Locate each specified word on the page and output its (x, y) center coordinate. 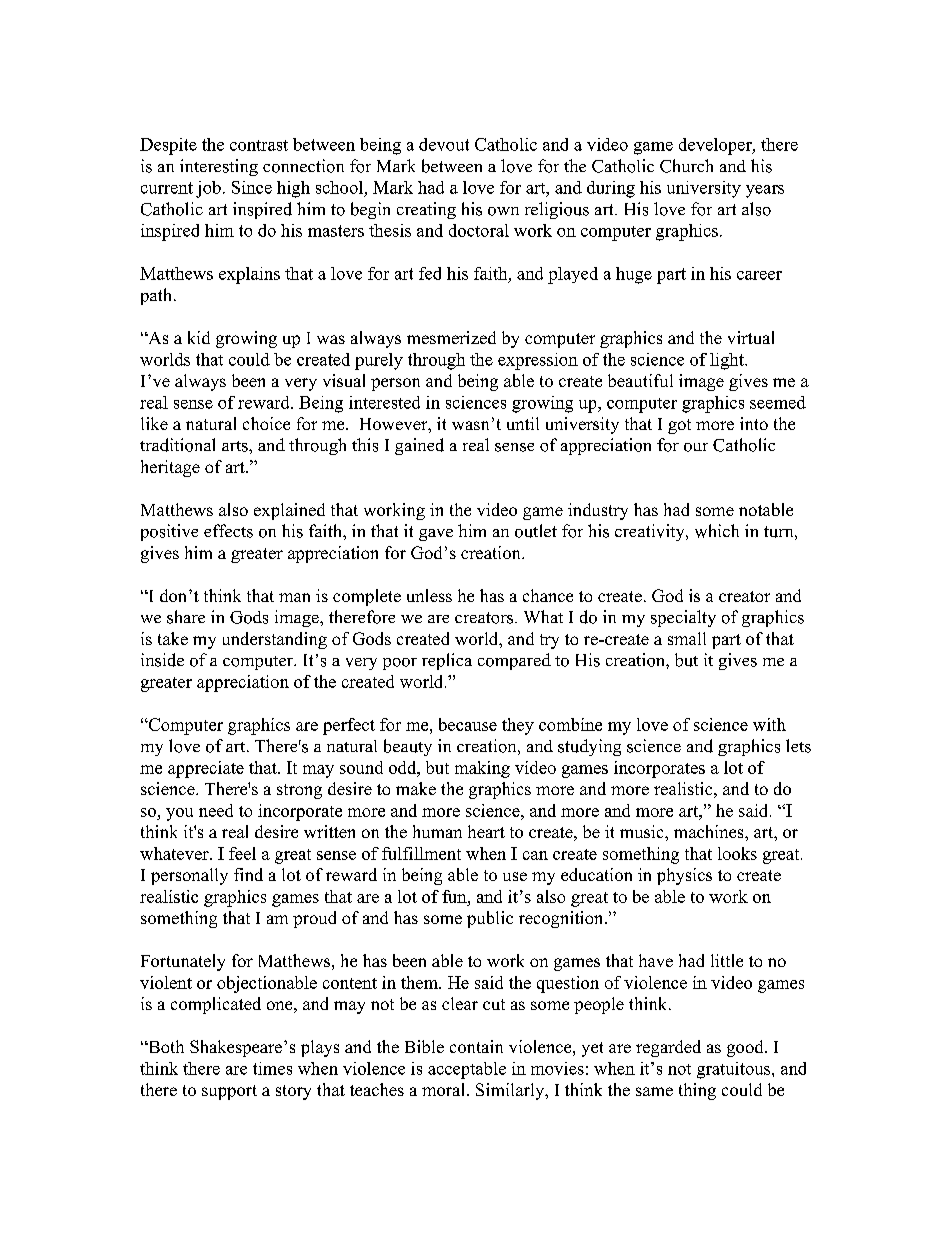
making (482, 769)
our (696, 447)
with (769, 724)
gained (419, 446)
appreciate (206, 769)
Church (686, 166)
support (229, 1092)
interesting (219, 167)
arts (236, 446)
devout (444, 144)
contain (476, 1046)
